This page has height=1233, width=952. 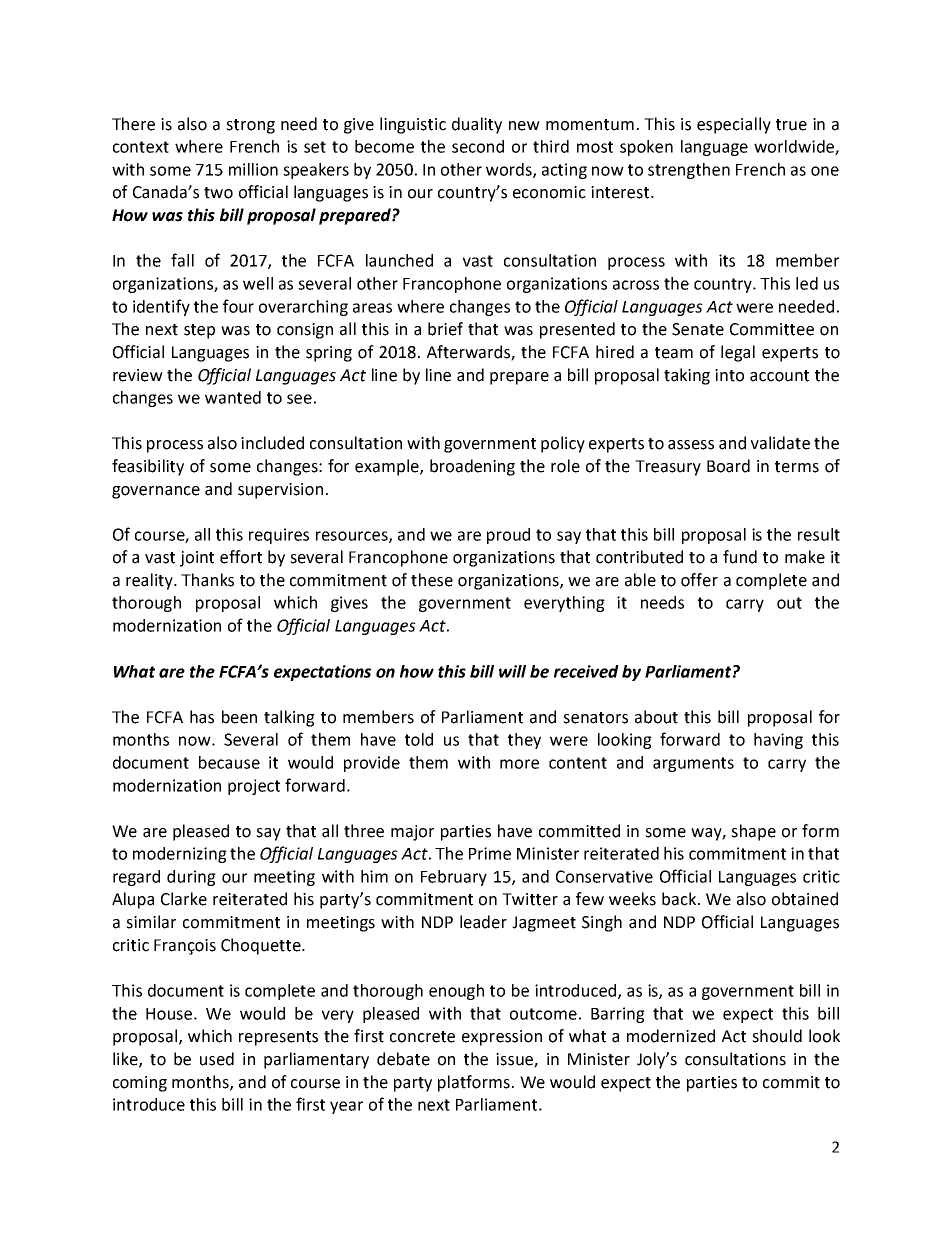 What do you see at coordinates (253, 169) in the page?
I see `million` at bounding box center [253, 169].
